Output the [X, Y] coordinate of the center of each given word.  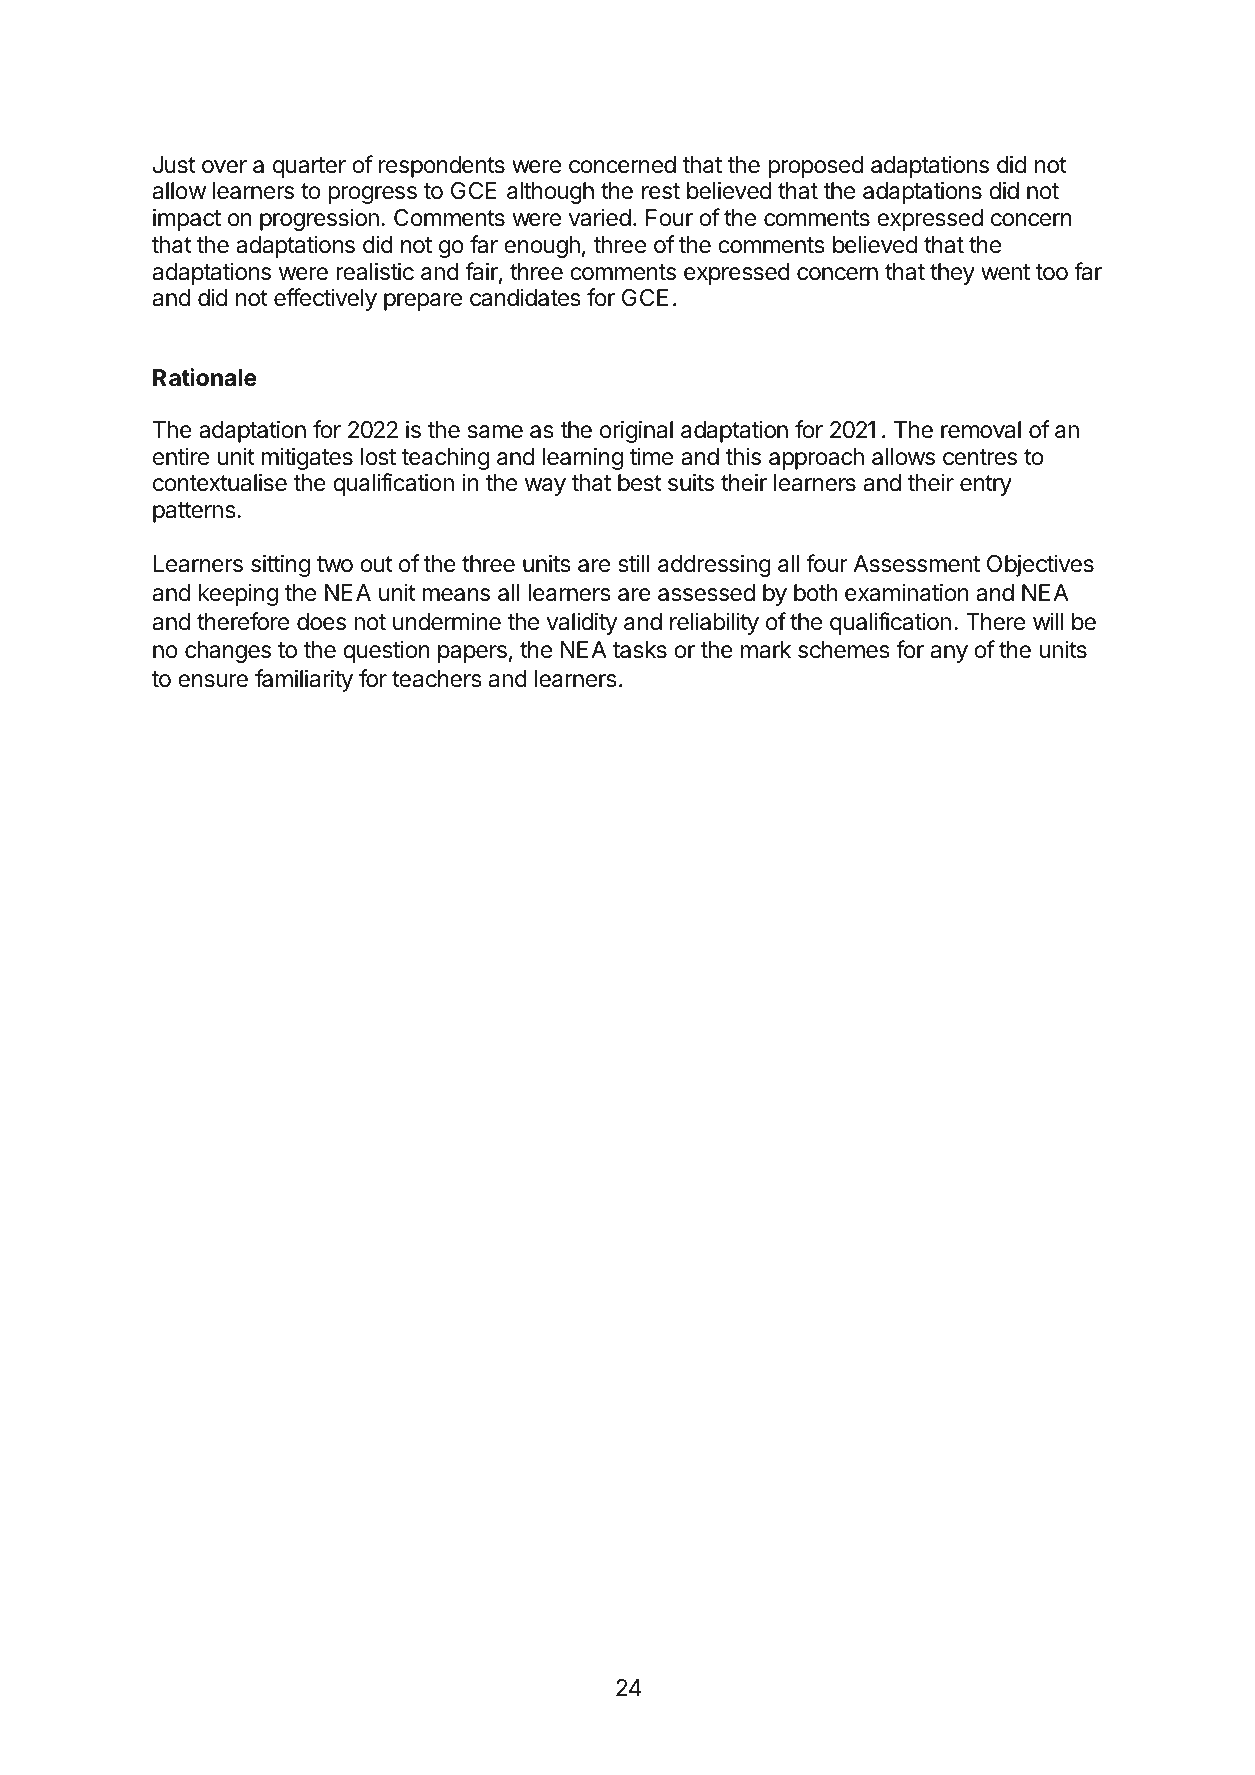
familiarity [304, 680]
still [634, 563]
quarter [309, 167]
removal [981, 430]
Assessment [916, 564]
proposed [815, 167]
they [952, 274]
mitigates [307, 458]
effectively [325, 299]
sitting [280, 565]
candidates [525, 297]
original [636, 431]
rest [661, 191]
